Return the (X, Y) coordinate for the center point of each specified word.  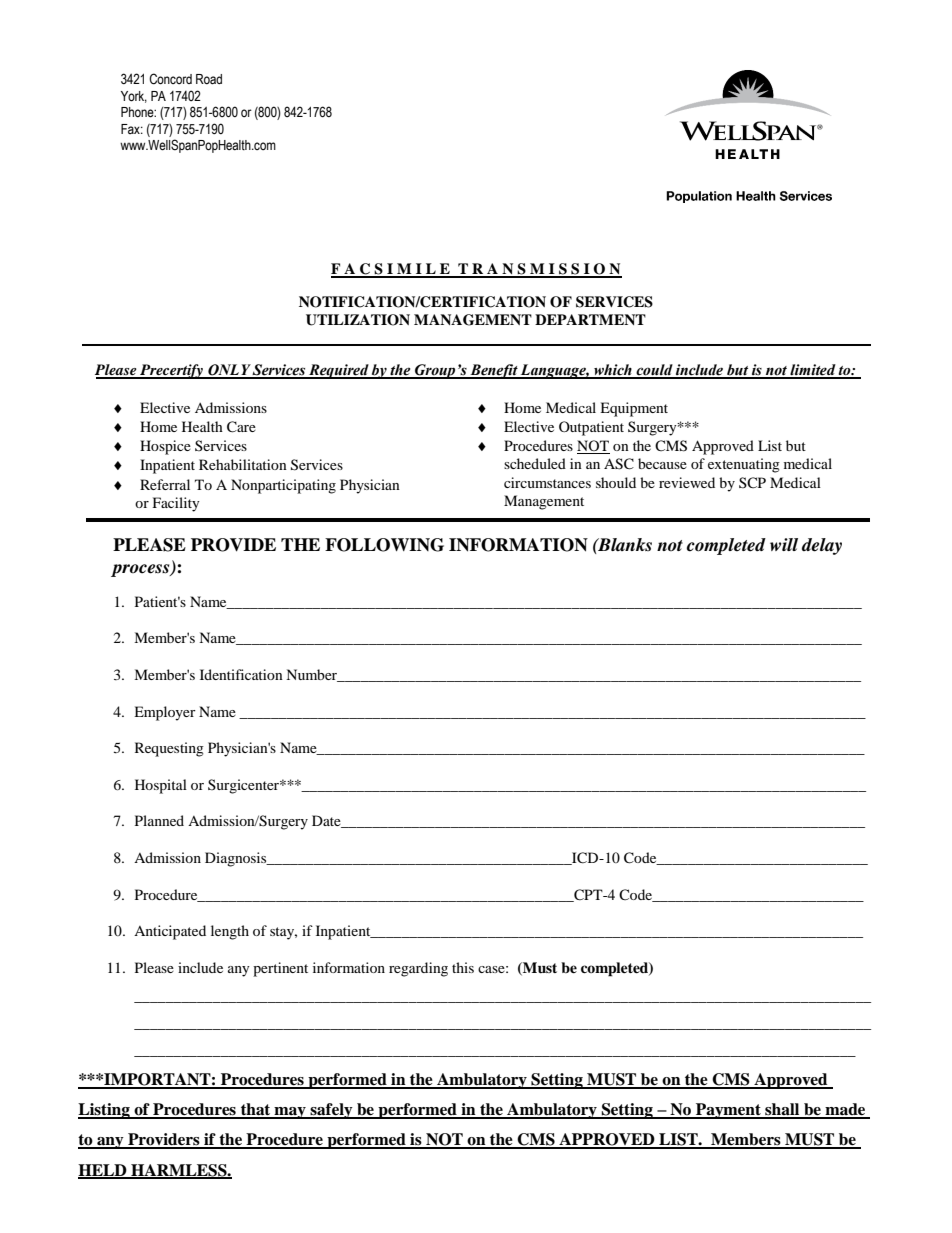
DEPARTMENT (590, 319)
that (256, 1110)
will (784, 544)
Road (209, 79)
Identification (241, 674)
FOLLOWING (384, 545)
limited (813, 371)
